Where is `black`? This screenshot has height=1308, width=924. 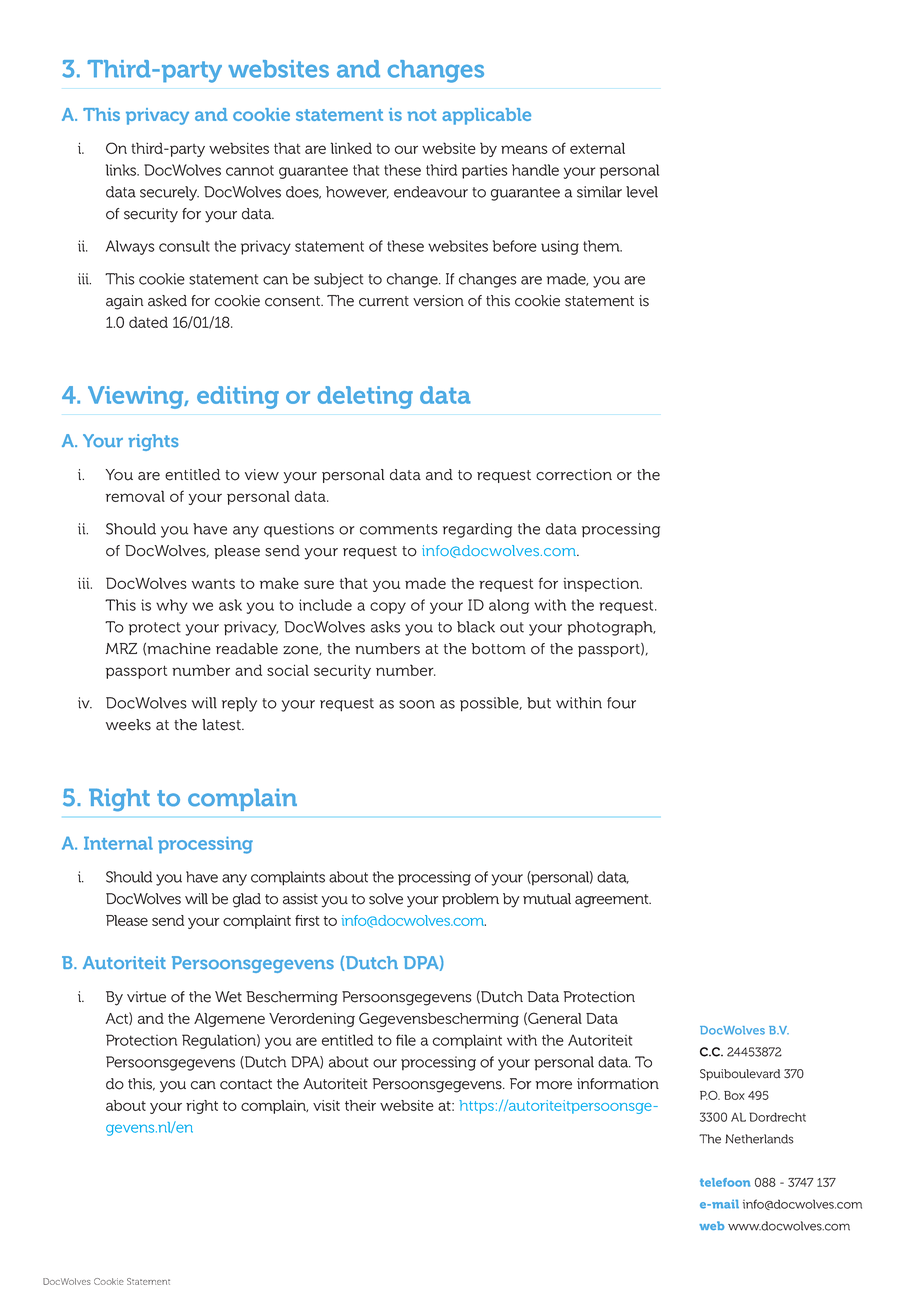
black is located at coordinates (476, 627).
